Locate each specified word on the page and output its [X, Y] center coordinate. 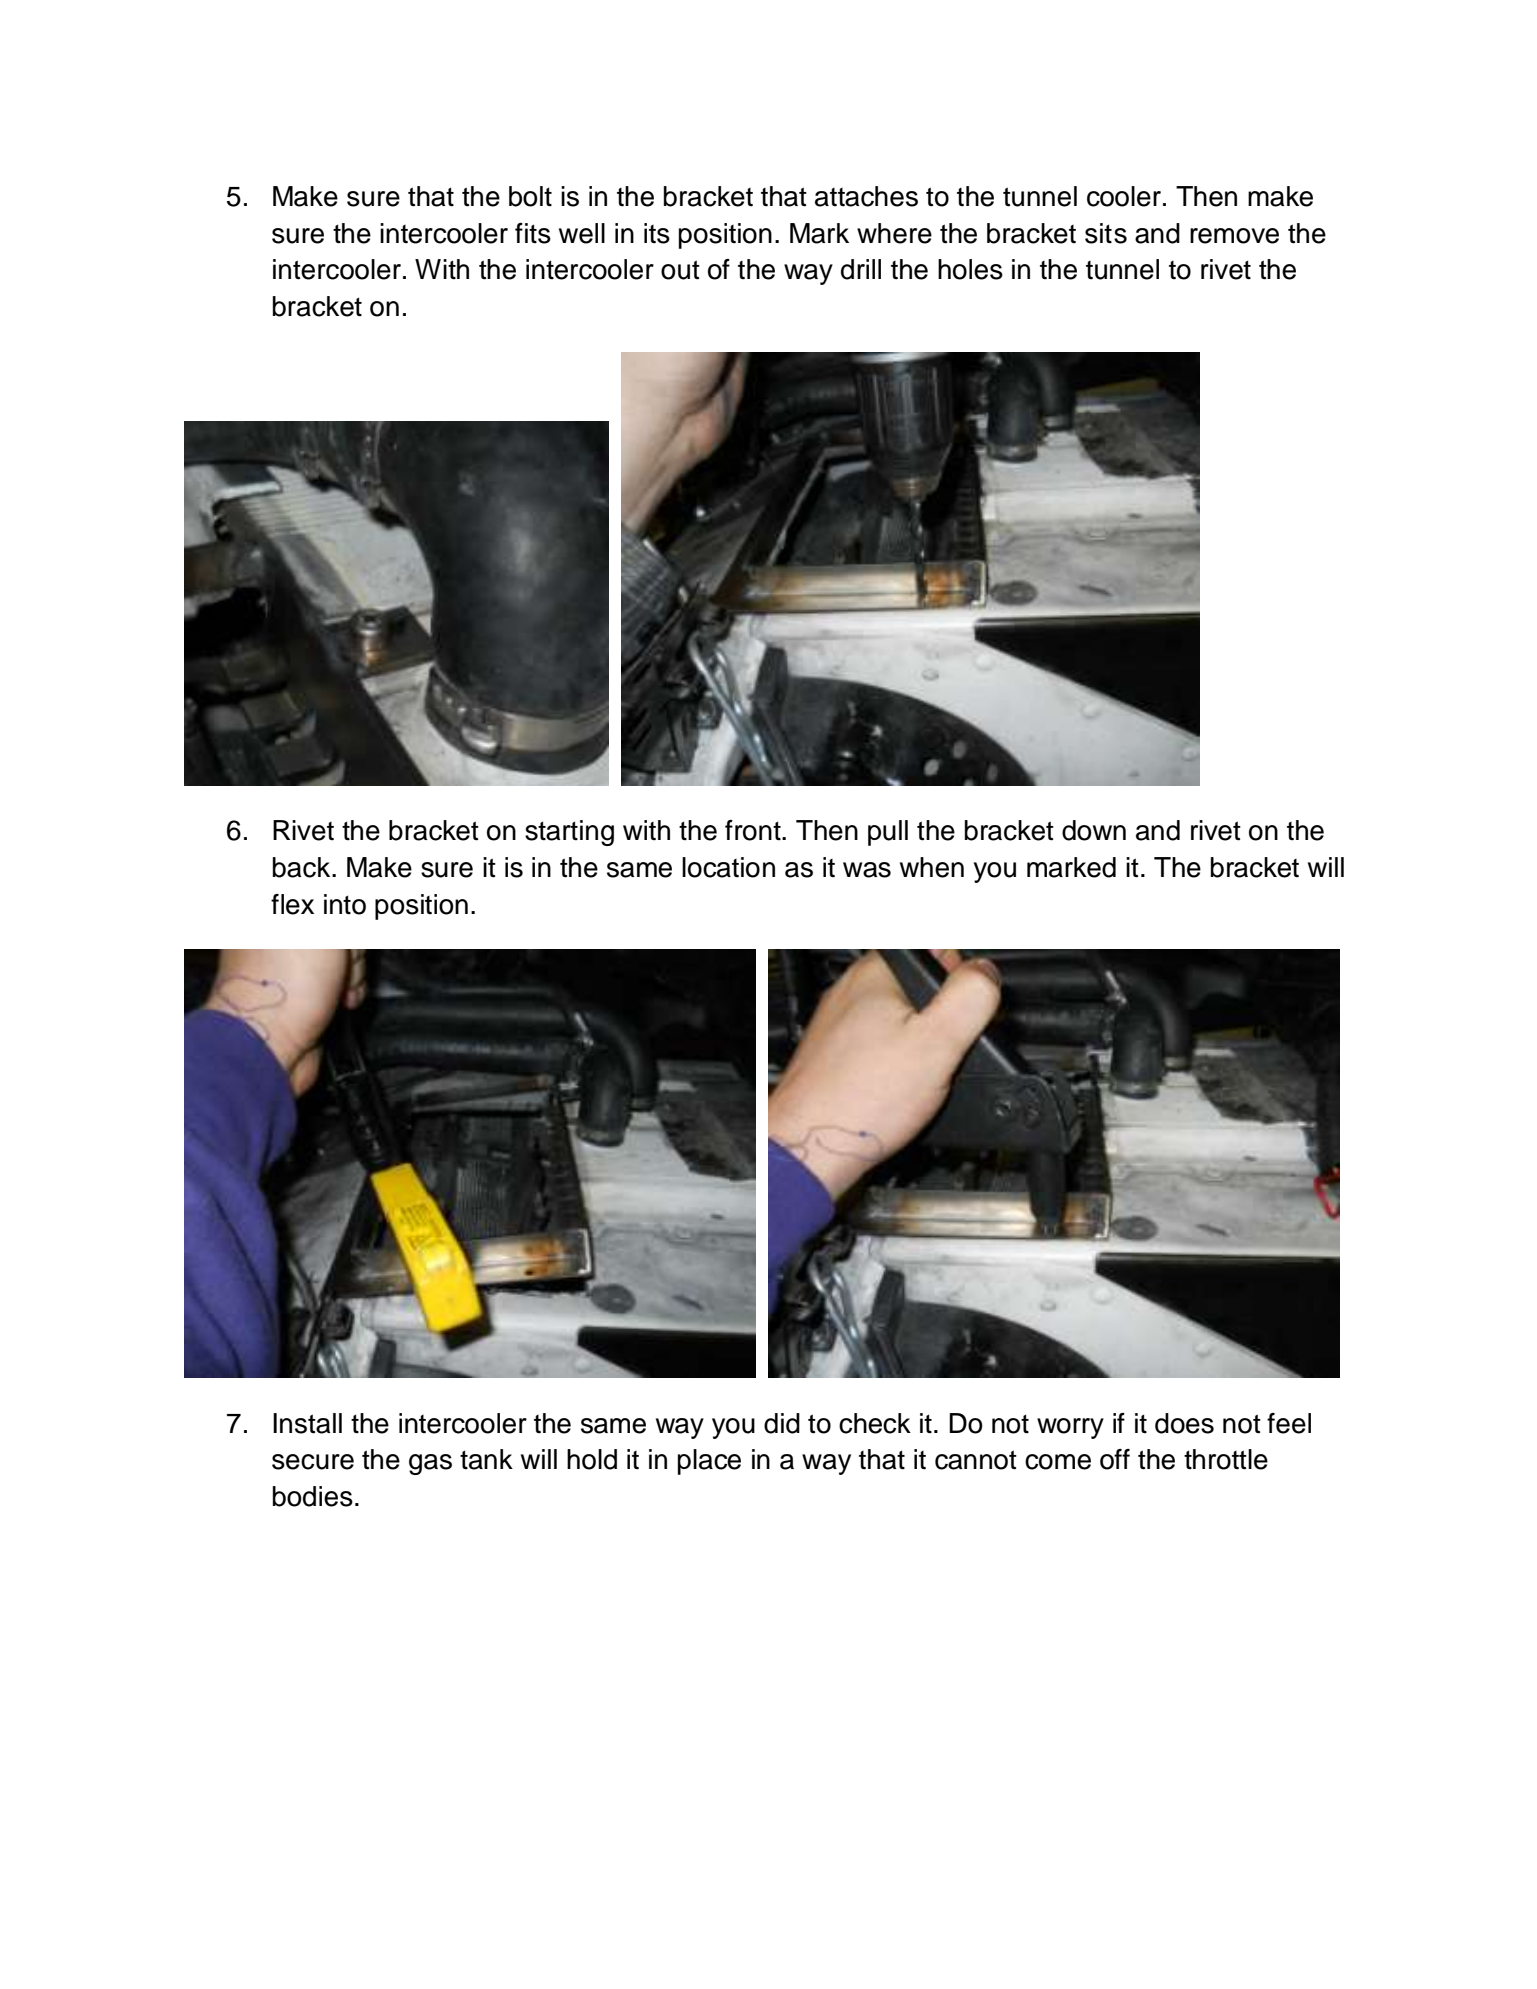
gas [430, 1464]
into [345, 904]
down [1094, 830]
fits [533, 233]
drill [861, 269]
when [932, 867]
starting [569, 833]
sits [1106, 233]
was [867, 870]
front [754, 830]
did [782, 1423]
